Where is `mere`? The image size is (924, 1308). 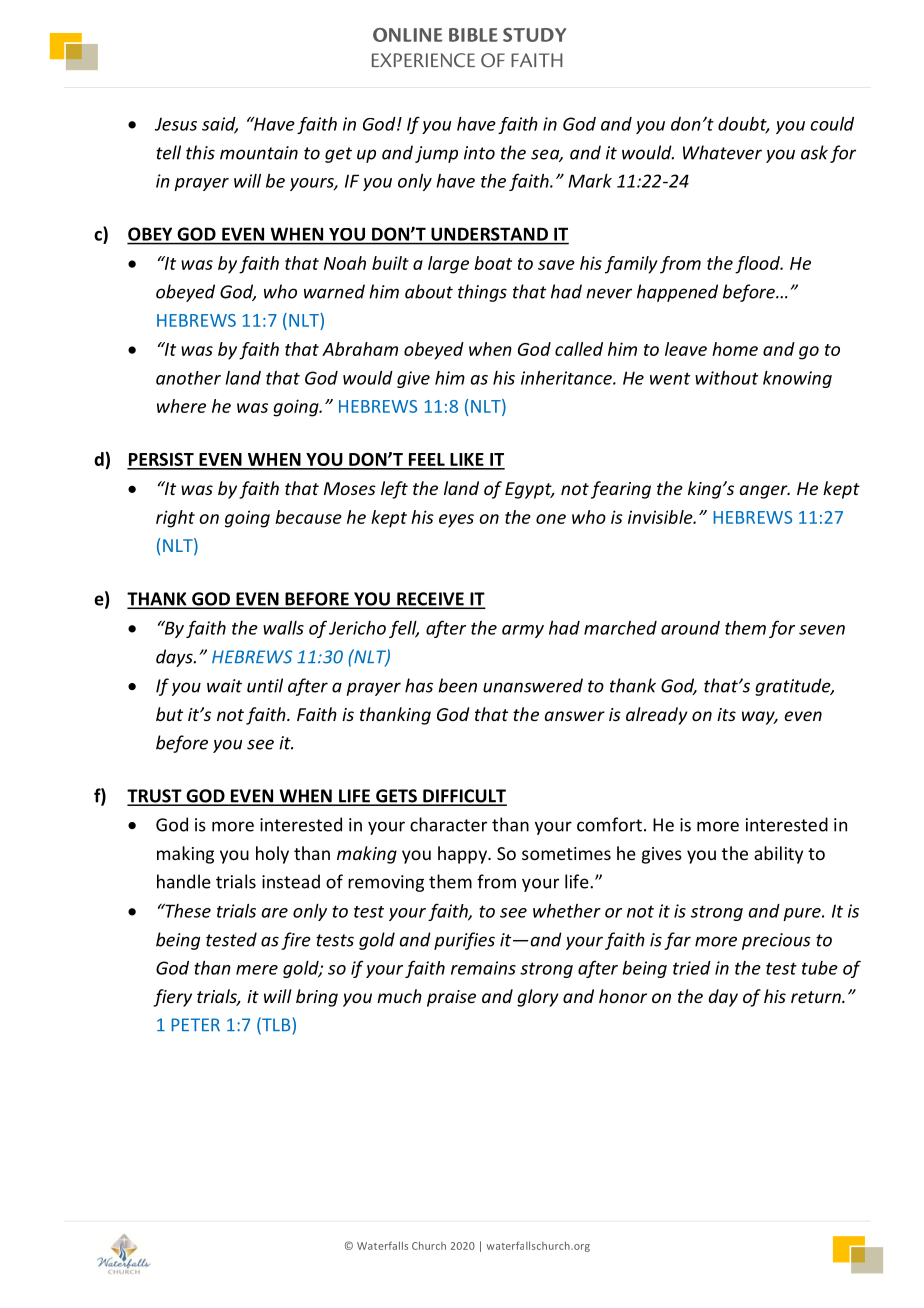
mere is located at coordinates (257, 970).
